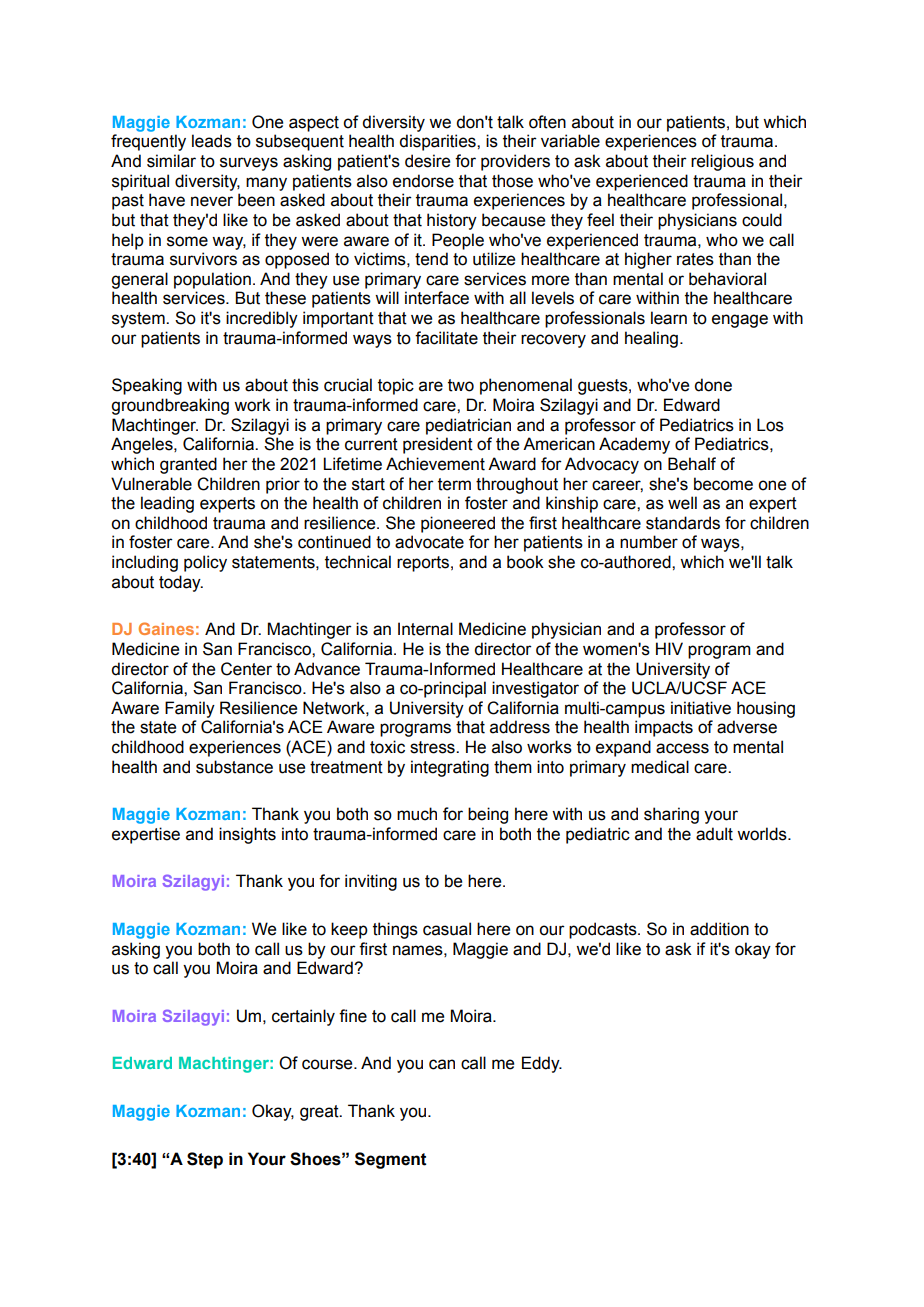 This page has width=924, height=1307. I want to click on Step, so click(205, 1160).
